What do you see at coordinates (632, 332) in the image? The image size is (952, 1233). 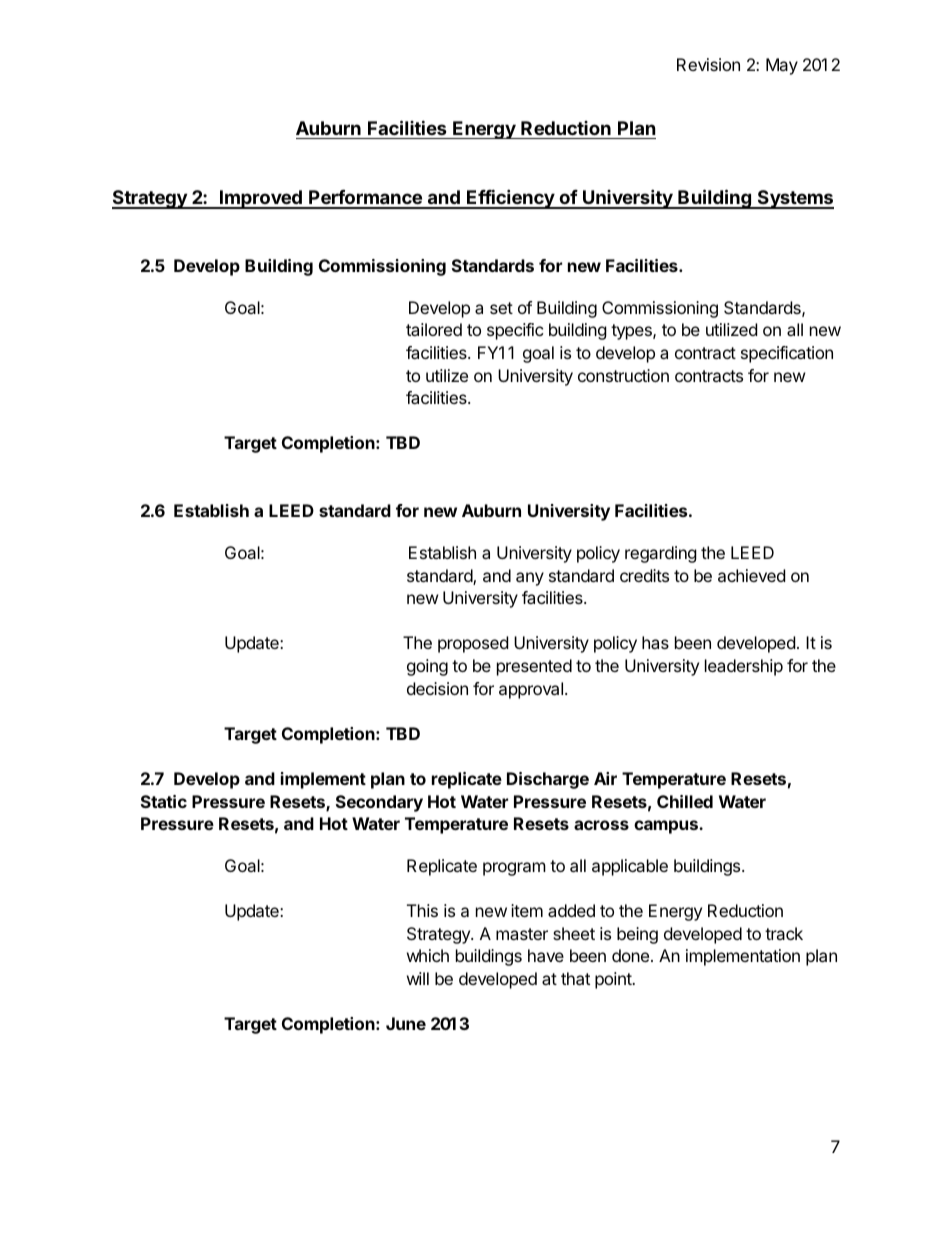 I see `types` at bounding box center [632, 332].
